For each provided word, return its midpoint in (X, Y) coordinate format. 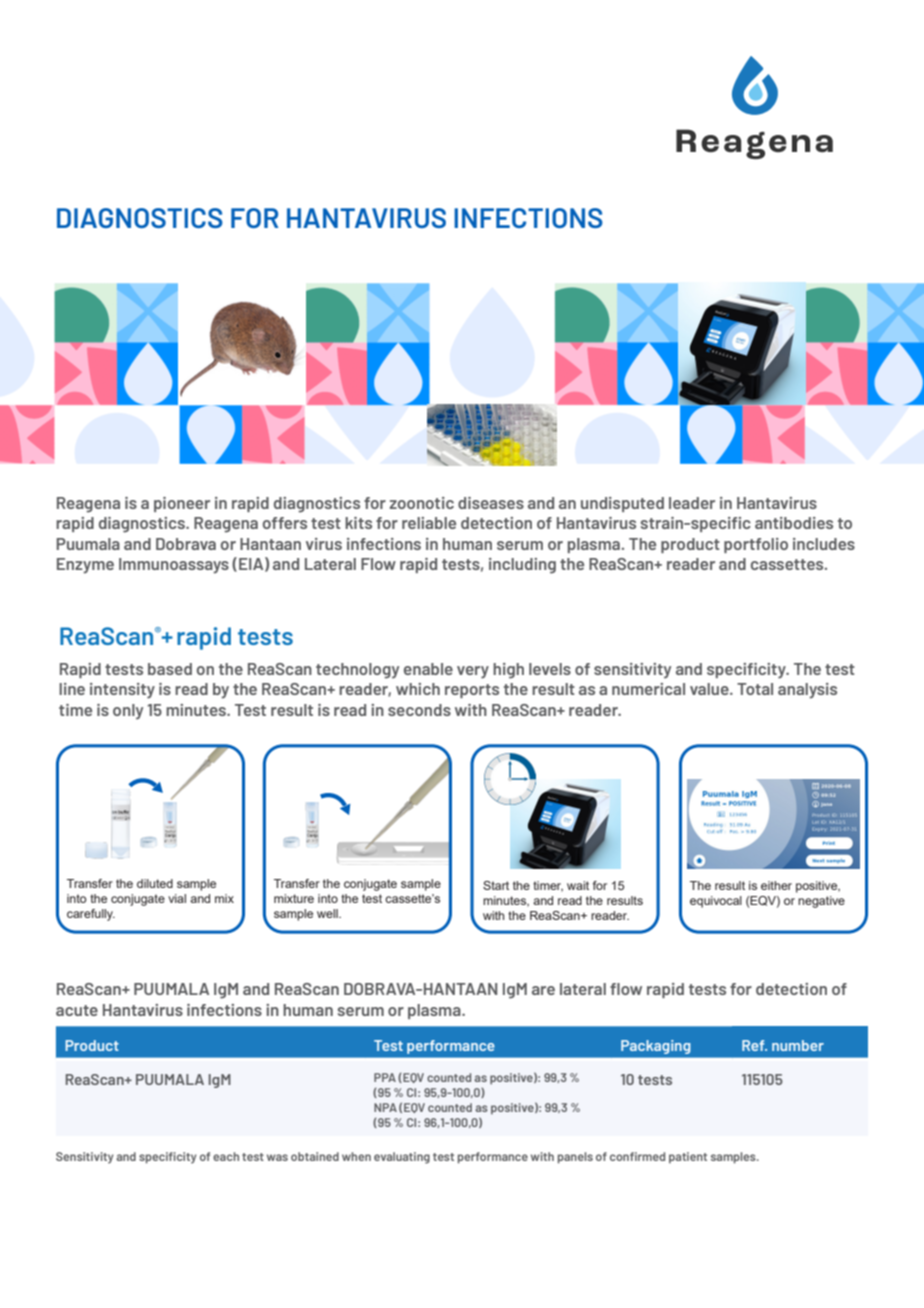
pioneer (182, 504)
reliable (429, 523)
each (226, 1156)
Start (496, 885)
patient (688, 1157)
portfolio (756, 545)
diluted (155, 883)
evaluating (402, 1158)
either (776, 885)
